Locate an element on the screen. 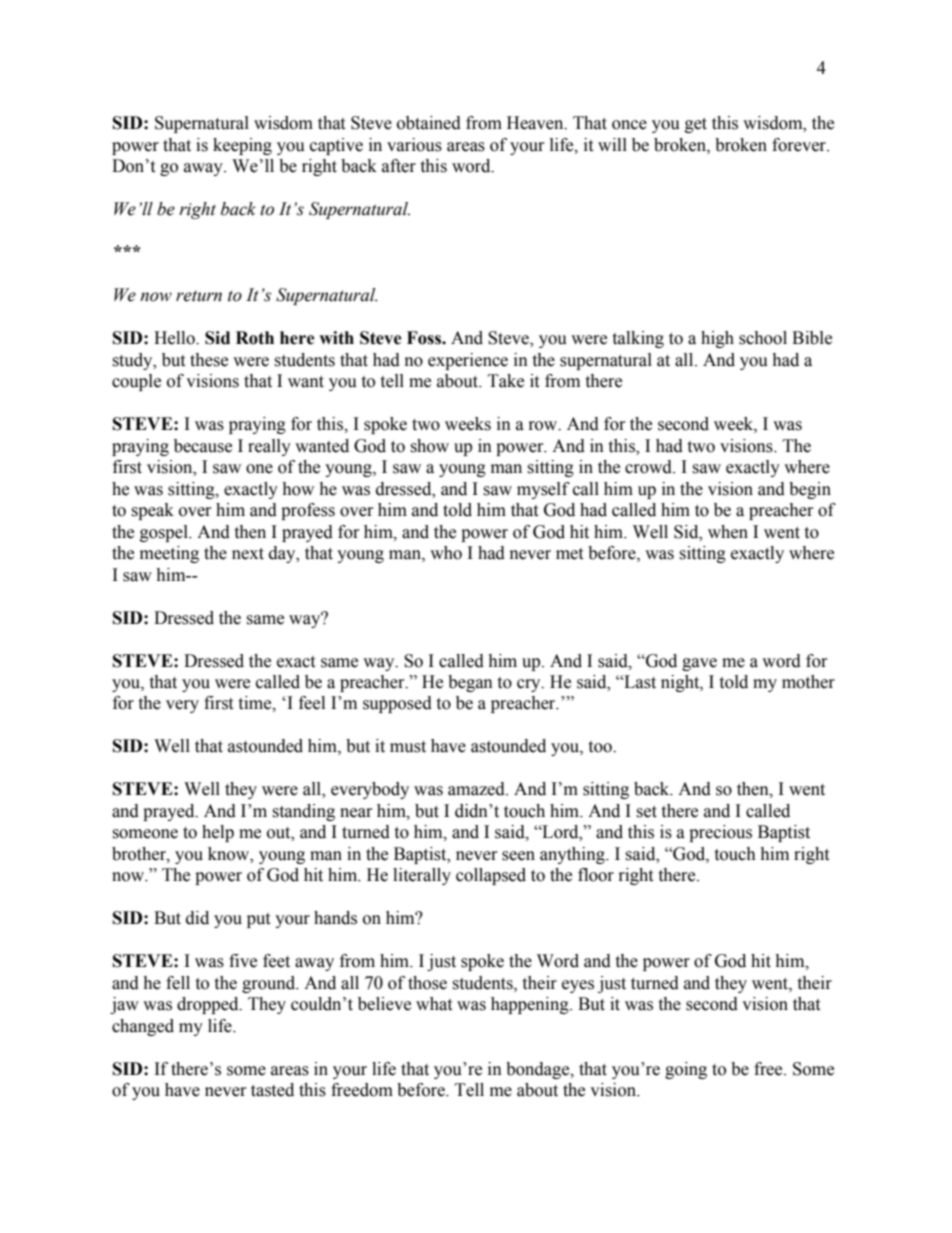 This screenshot has height=1233, width=952. tasted is located at coordinates (272, 1090).
